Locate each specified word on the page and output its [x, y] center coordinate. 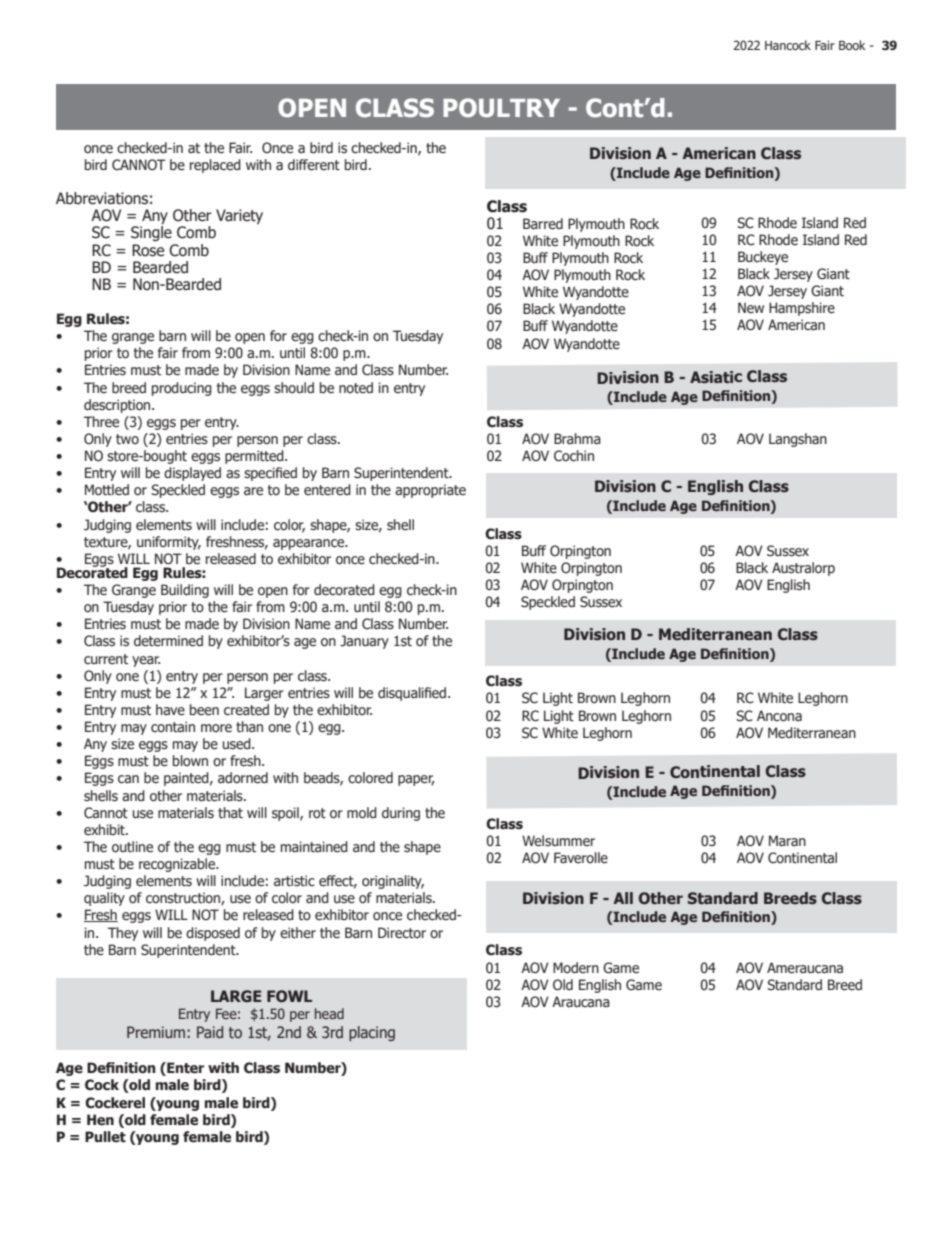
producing [182, 389]
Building [185, 591]
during [401, 814]
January [364, 642]
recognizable [178, 865]
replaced [215, 166]
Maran [787, 840]
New [751, 307]
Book [852, 45]
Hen [100, 1120]
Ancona [779, 716]
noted [356, 388]
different [314, 165]
